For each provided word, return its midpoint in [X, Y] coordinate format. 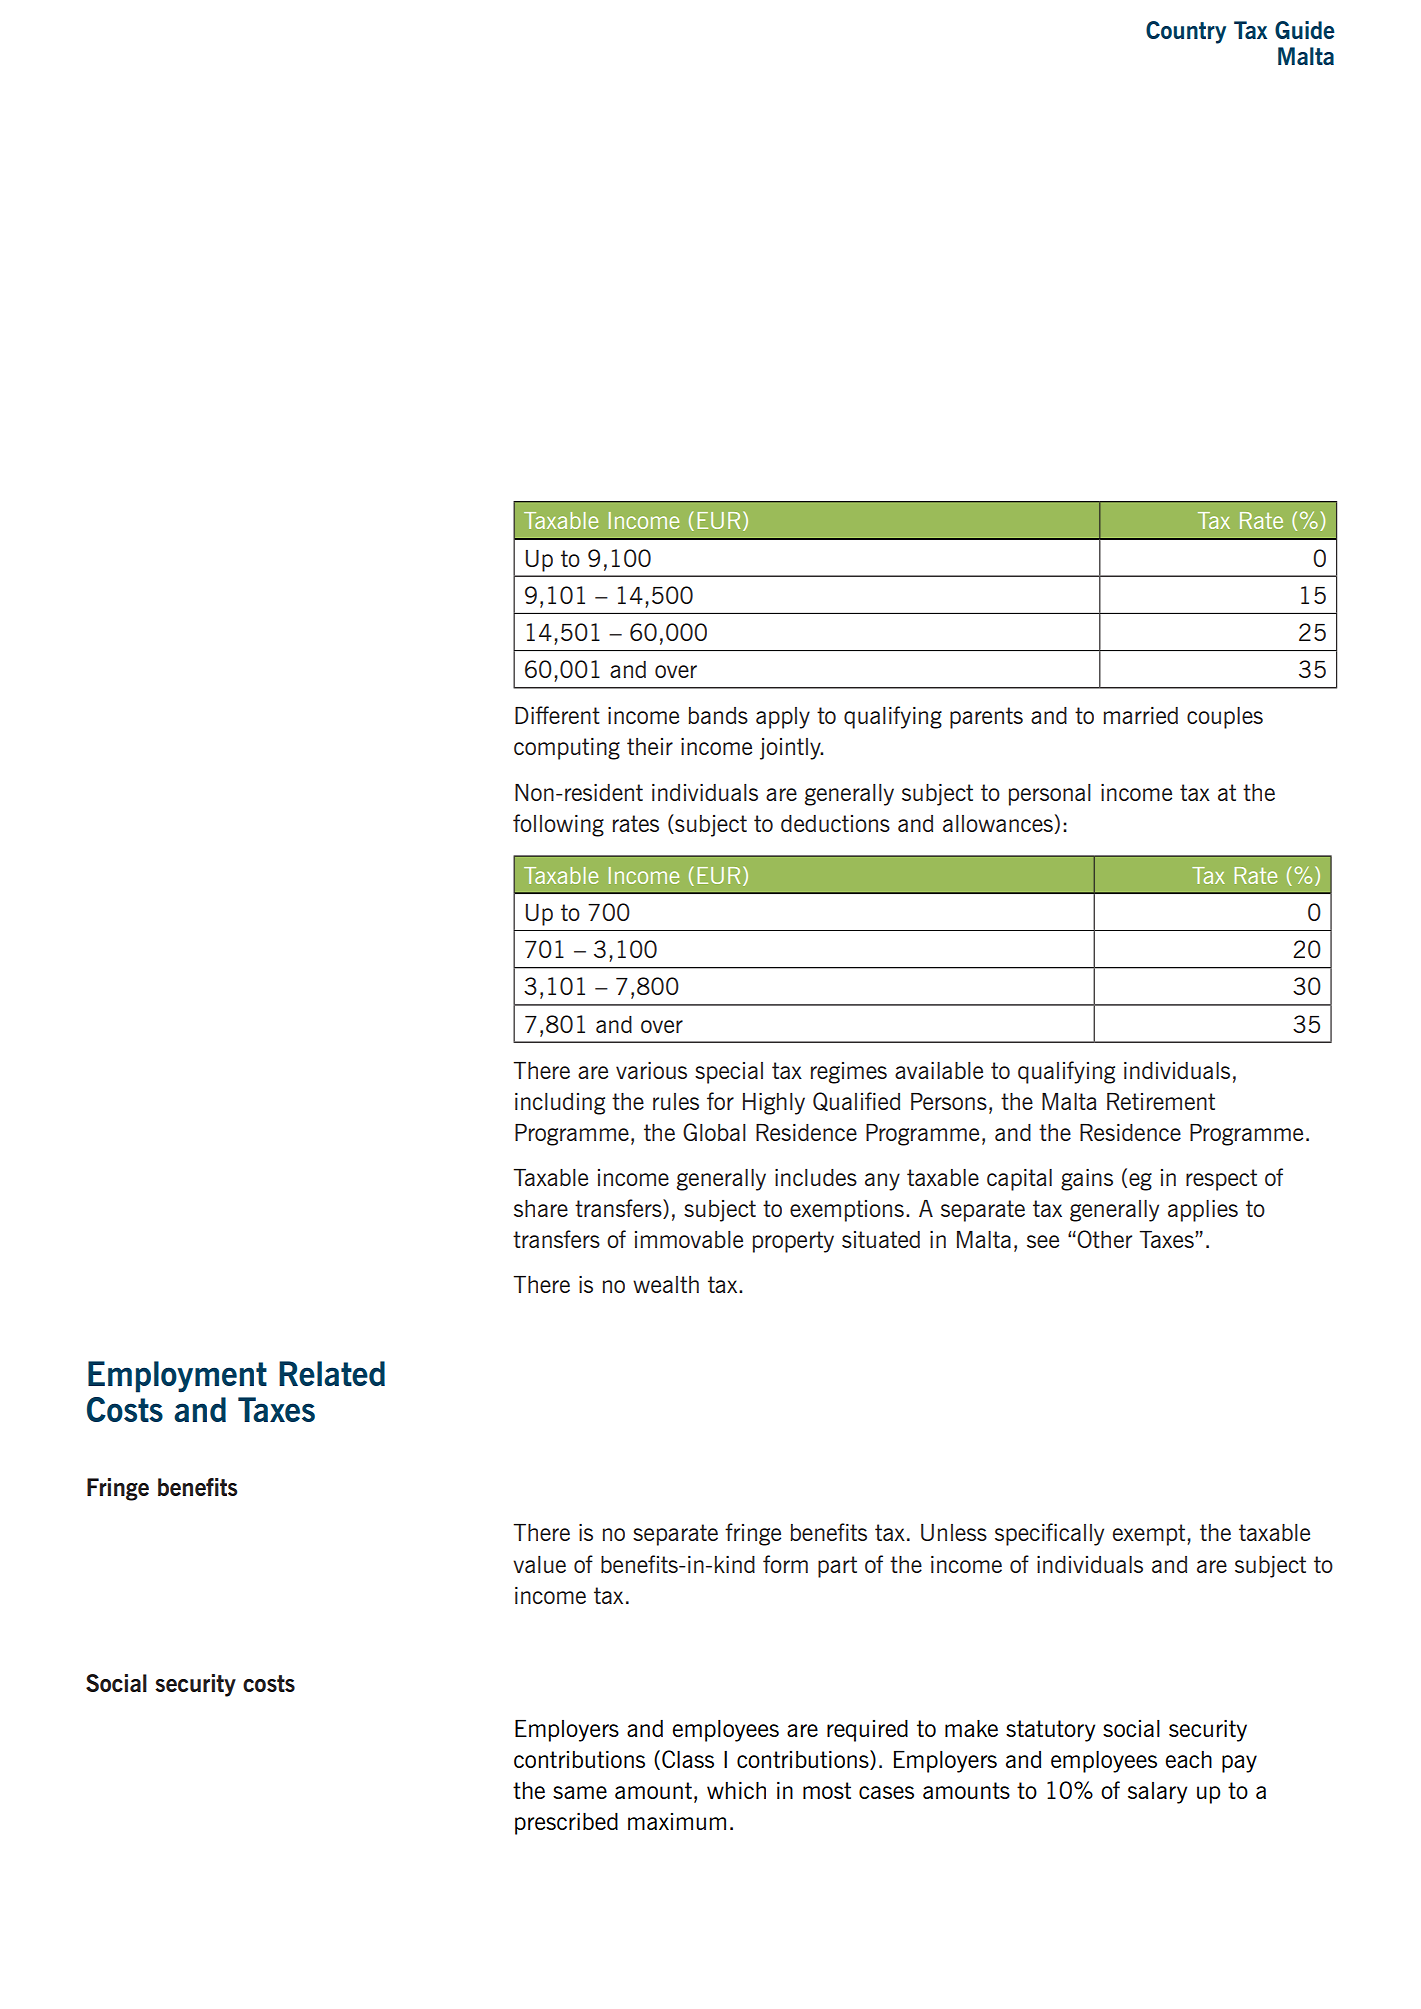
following [558, 825]
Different [557, 715]
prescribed [566, 1824]
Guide [1305, 30]
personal [1050, 795]
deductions [835, 823]
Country [1186, 32]
